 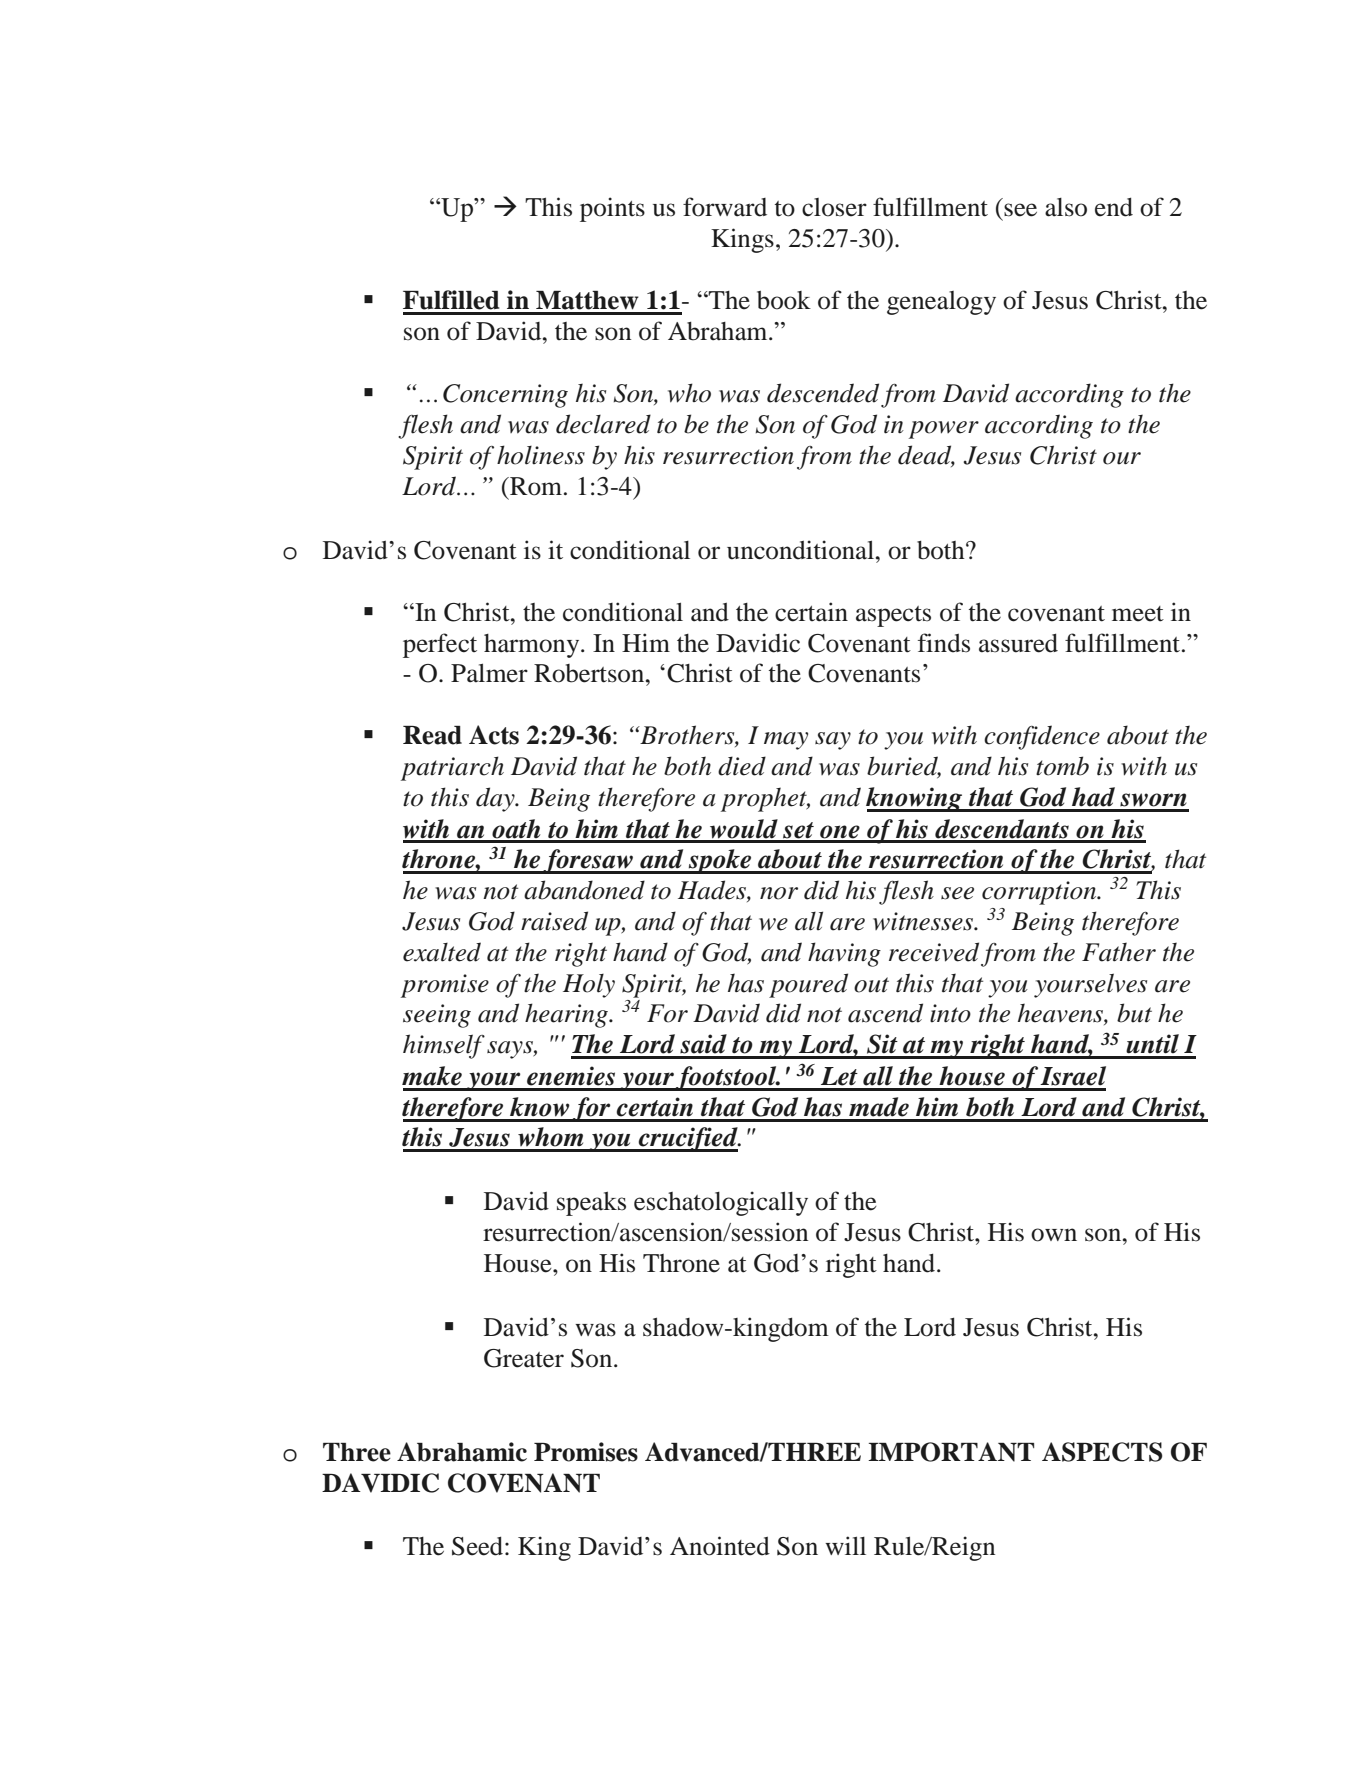 What do you see at coordinates (612, 209) in the document?
I see `points` at bounding box center [612, 209].
